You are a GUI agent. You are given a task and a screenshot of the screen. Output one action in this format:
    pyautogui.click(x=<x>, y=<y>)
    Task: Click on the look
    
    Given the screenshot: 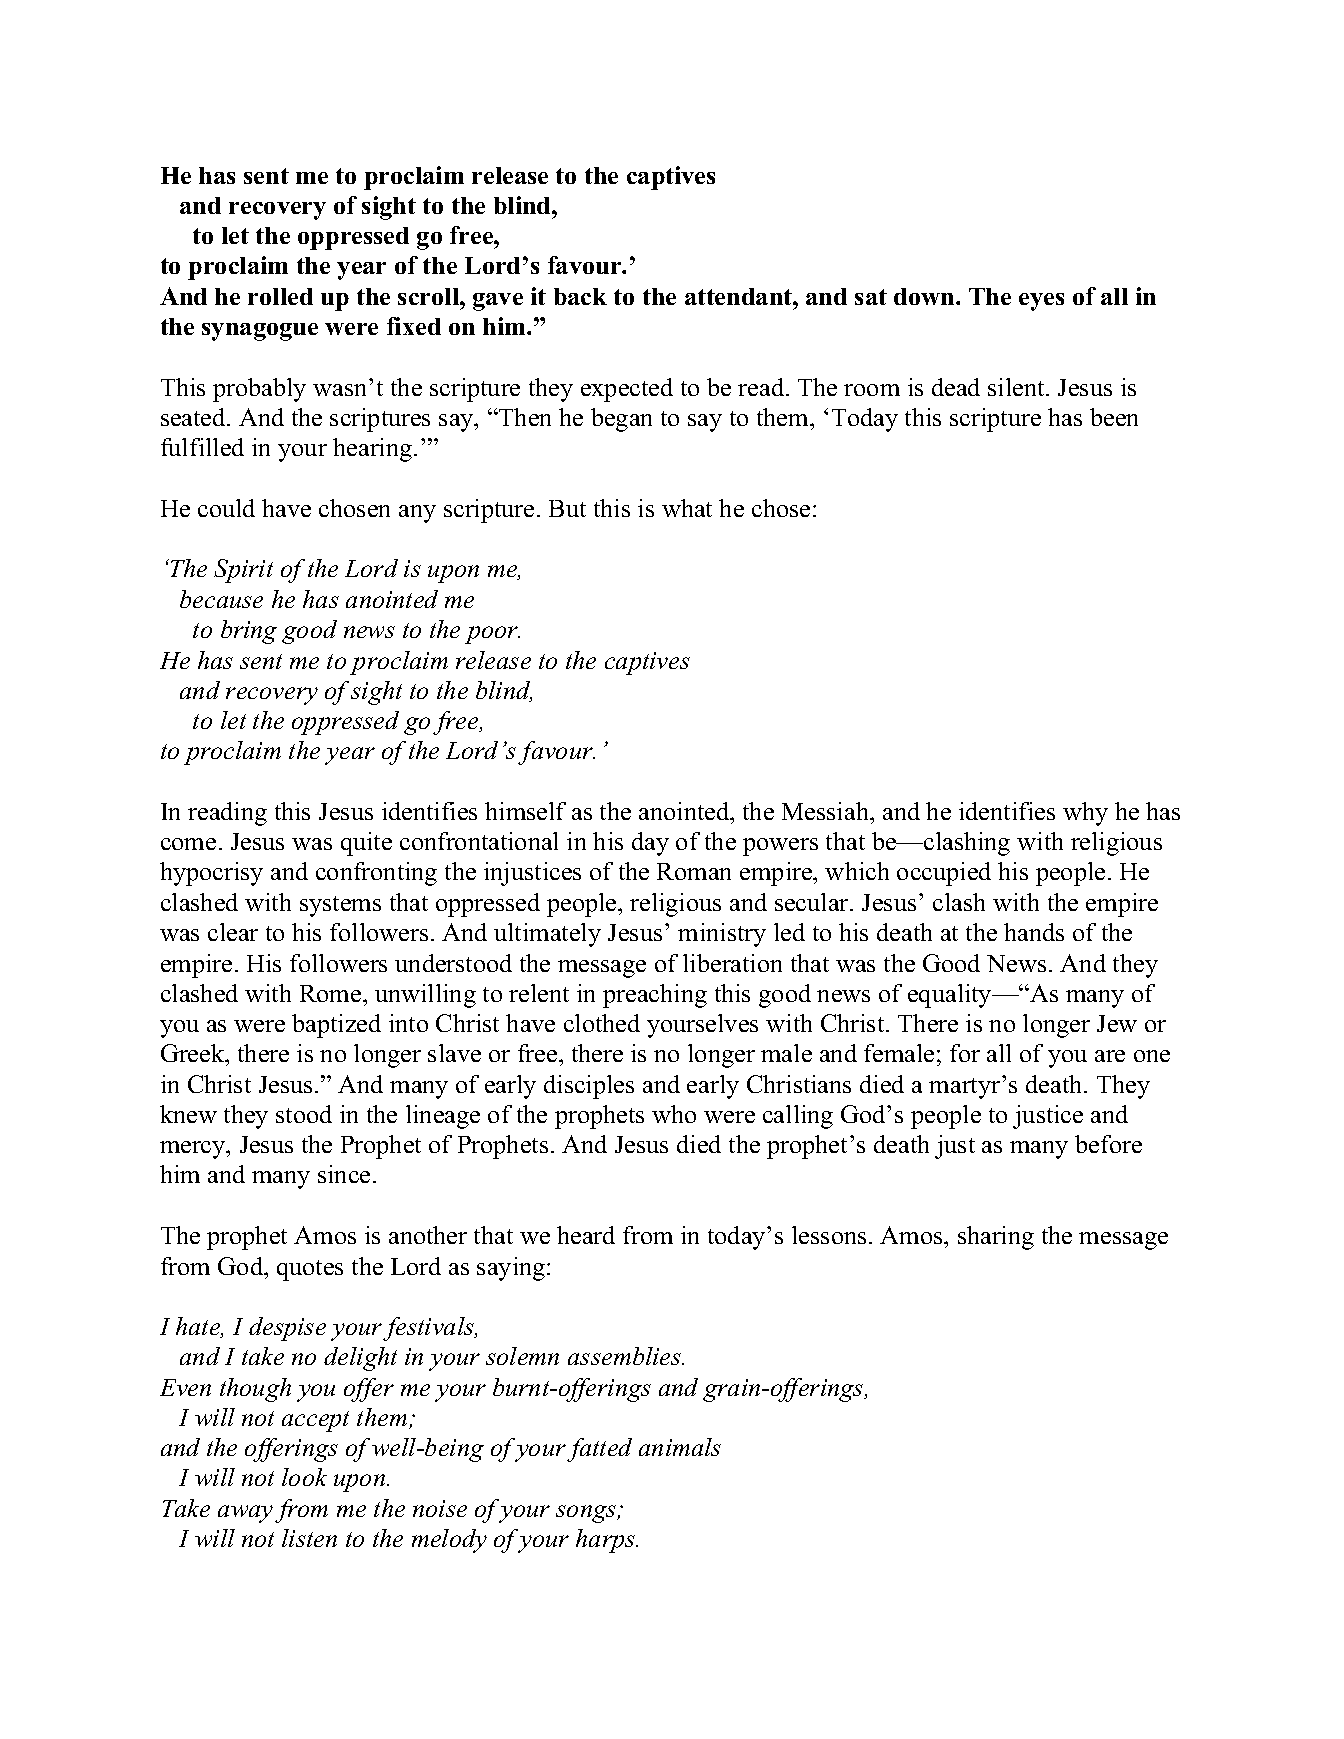 What is the action you would take?
    pyautogui.click(x=304, y=1477)
